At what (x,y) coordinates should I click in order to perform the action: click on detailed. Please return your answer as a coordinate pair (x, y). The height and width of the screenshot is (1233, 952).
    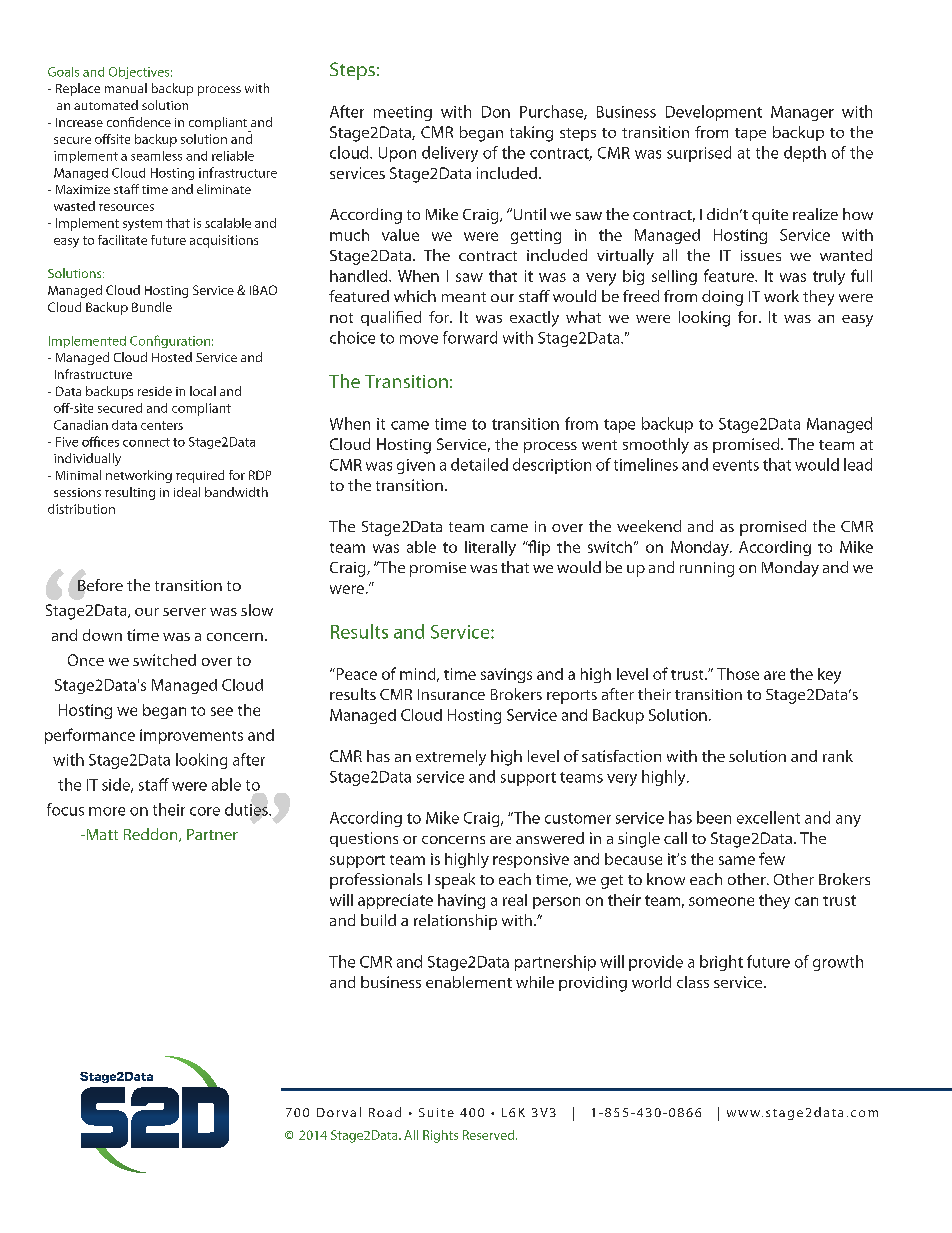
    Looking at the image, I should click on (479, 464).
